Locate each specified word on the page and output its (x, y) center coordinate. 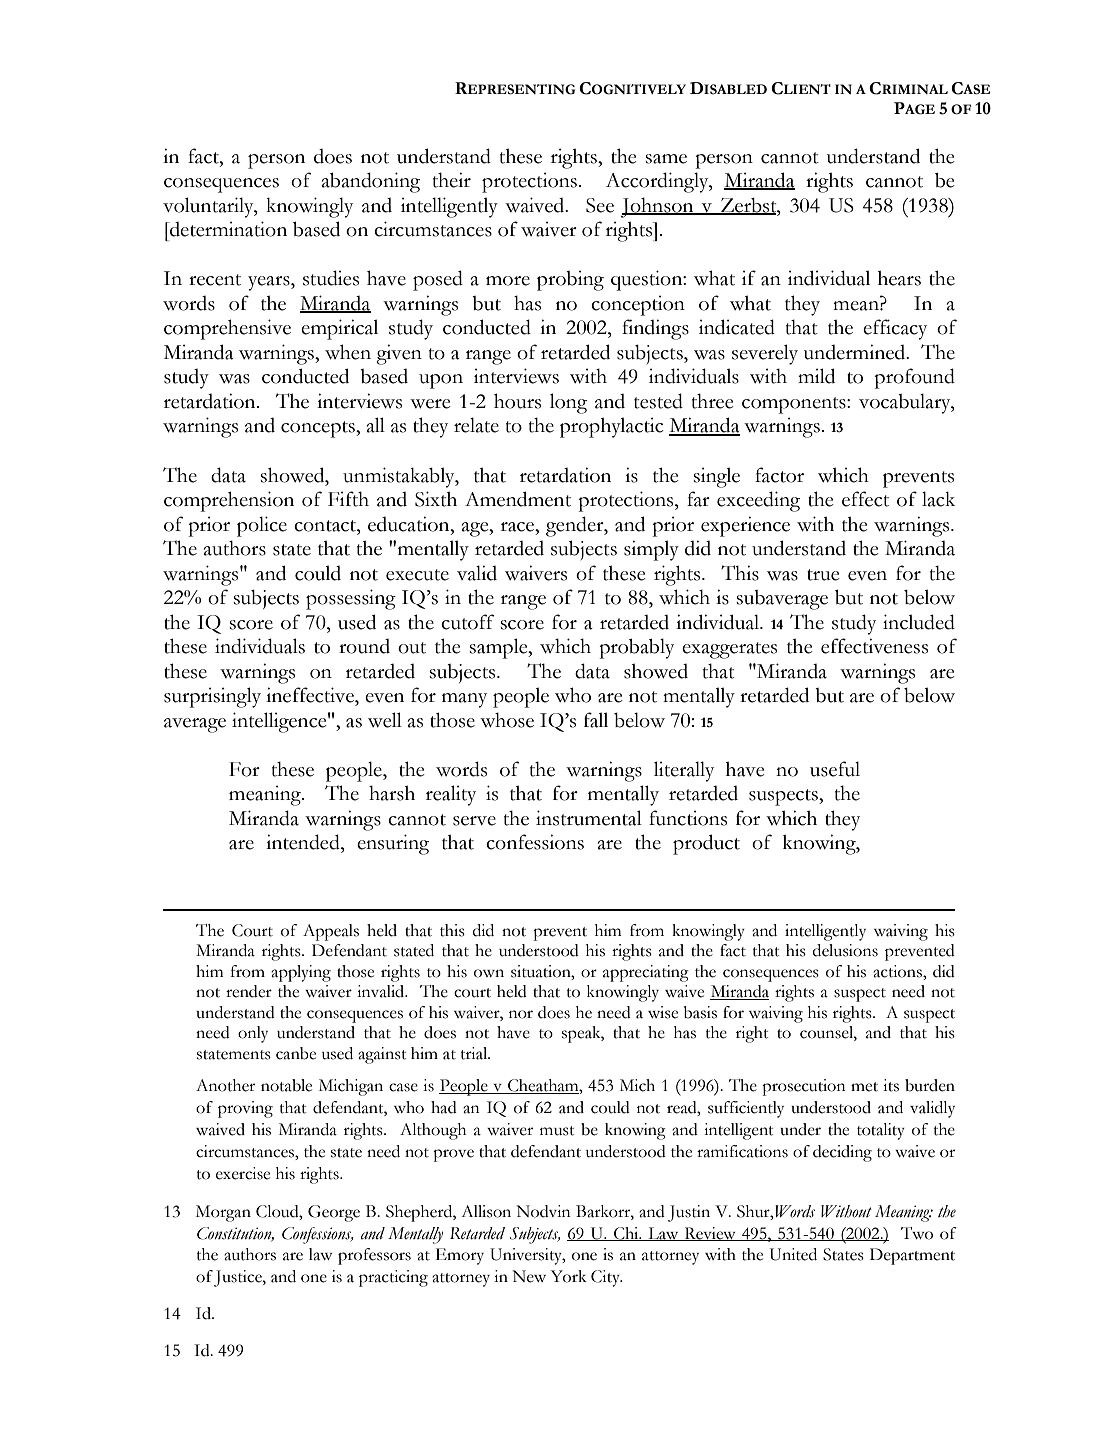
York (569, 1276)
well (385, 720)
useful (835, 769)
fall (596, 720)
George (334, 1213)
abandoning (371, 182)
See (600, 205)
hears (899, 278)
